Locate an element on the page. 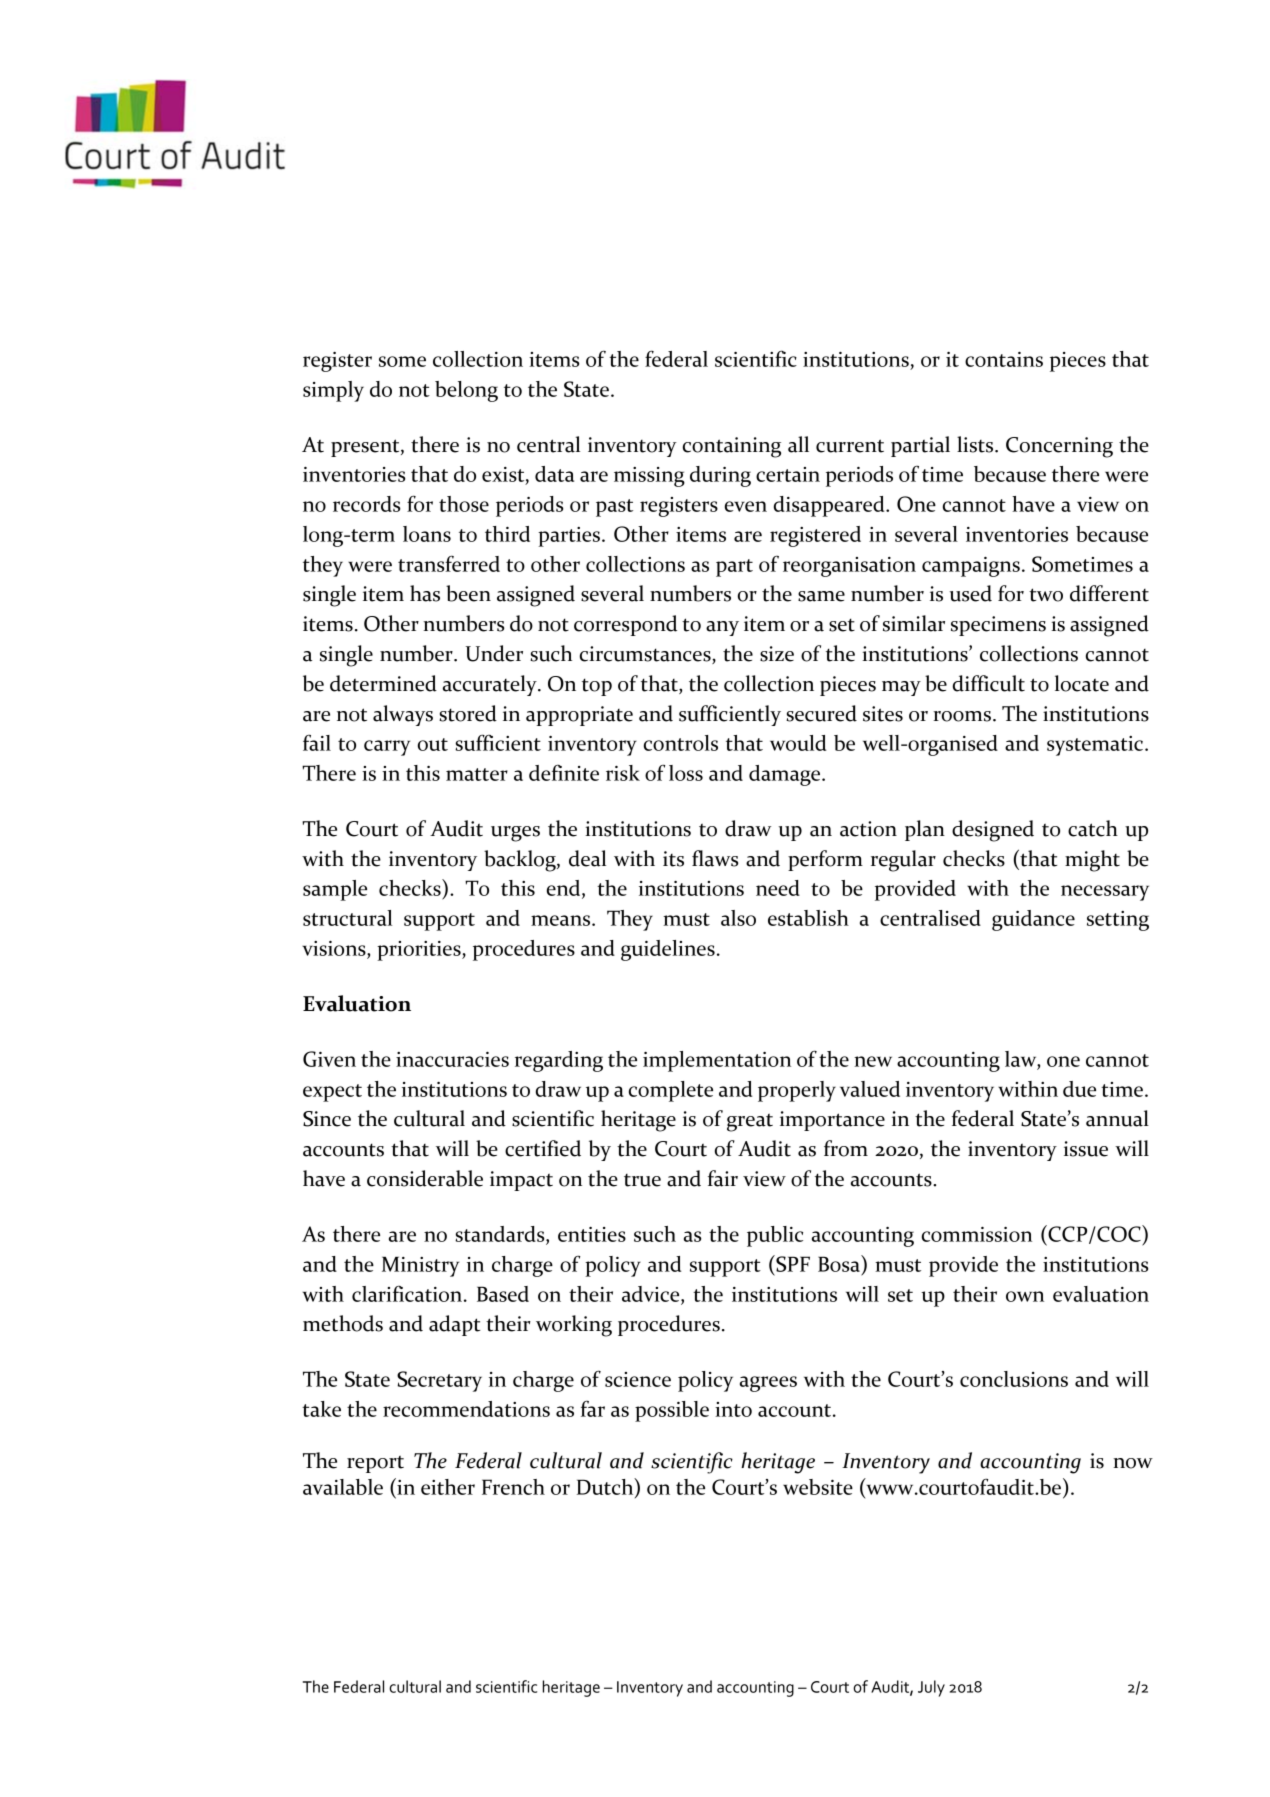 The width and height of the page is (1270, 1797). July is located at coordinates (931, 1688).
